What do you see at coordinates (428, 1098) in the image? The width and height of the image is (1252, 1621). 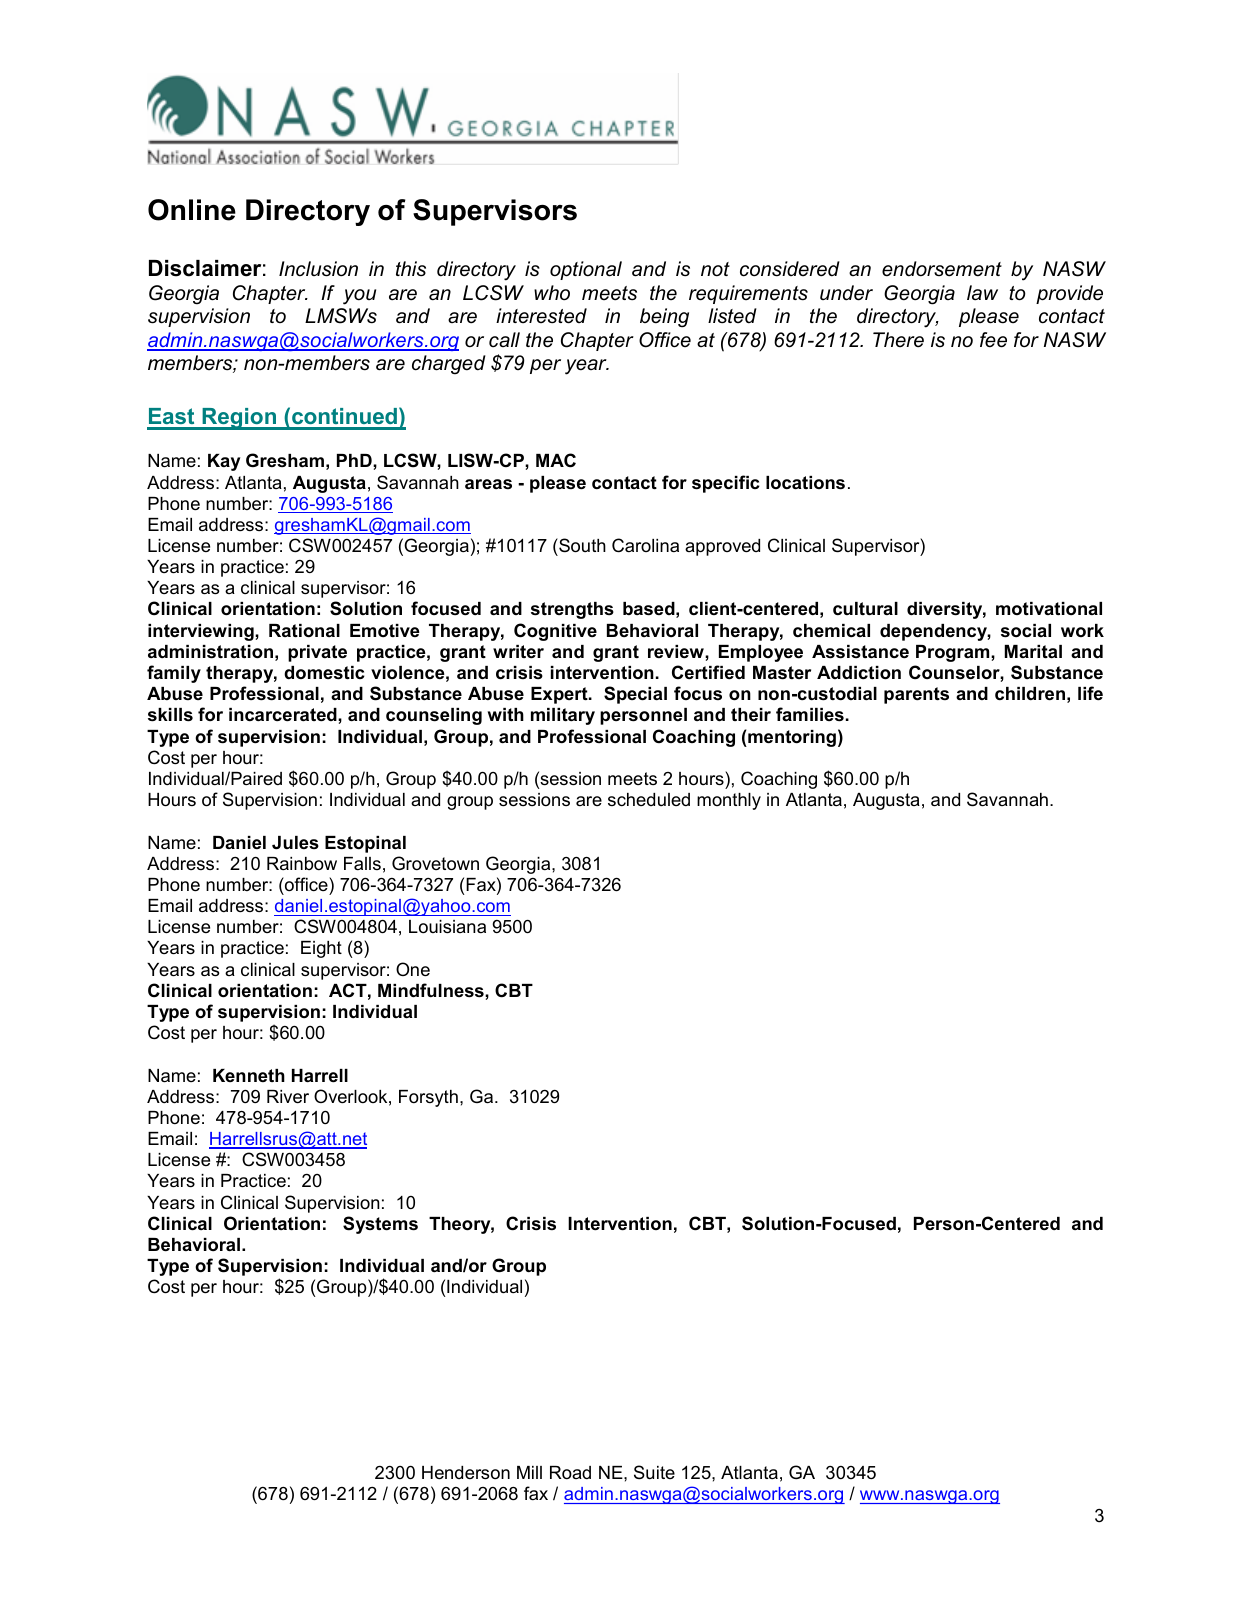 I see `Forsyth` at bounding box center [428, 1098].
